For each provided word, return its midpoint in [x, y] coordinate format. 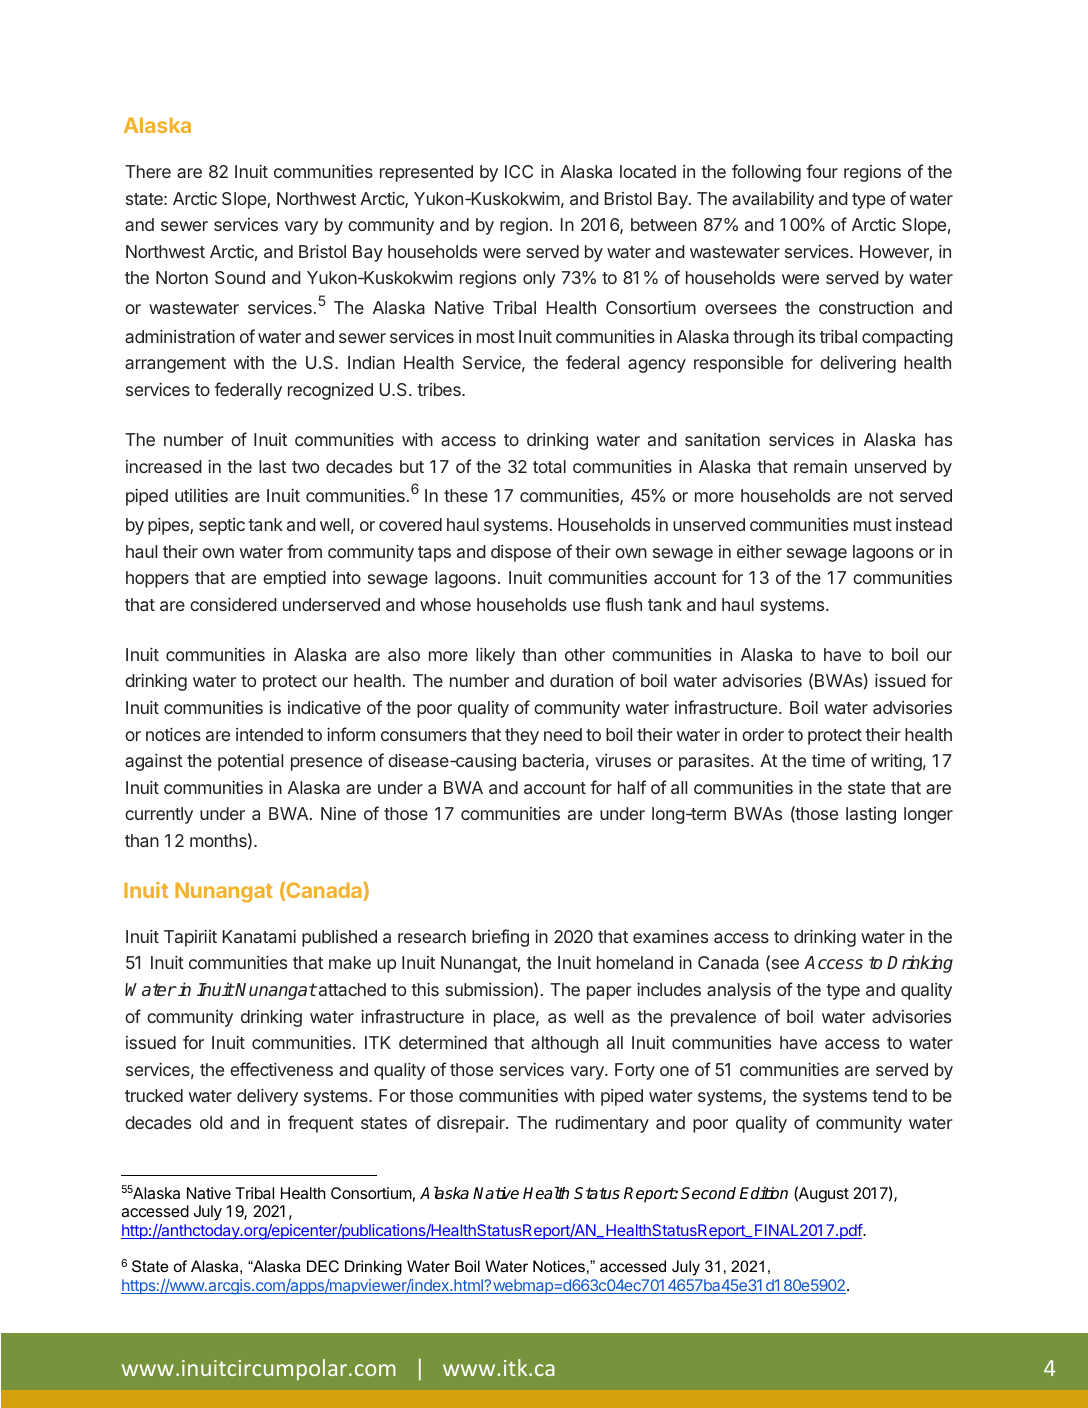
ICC [519, 171]
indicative [324, 707]
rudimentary [602, 1124]
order [763, 734]
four [822, 171]
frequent [321, 1124]
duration [581, 680]
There [148, 171]
